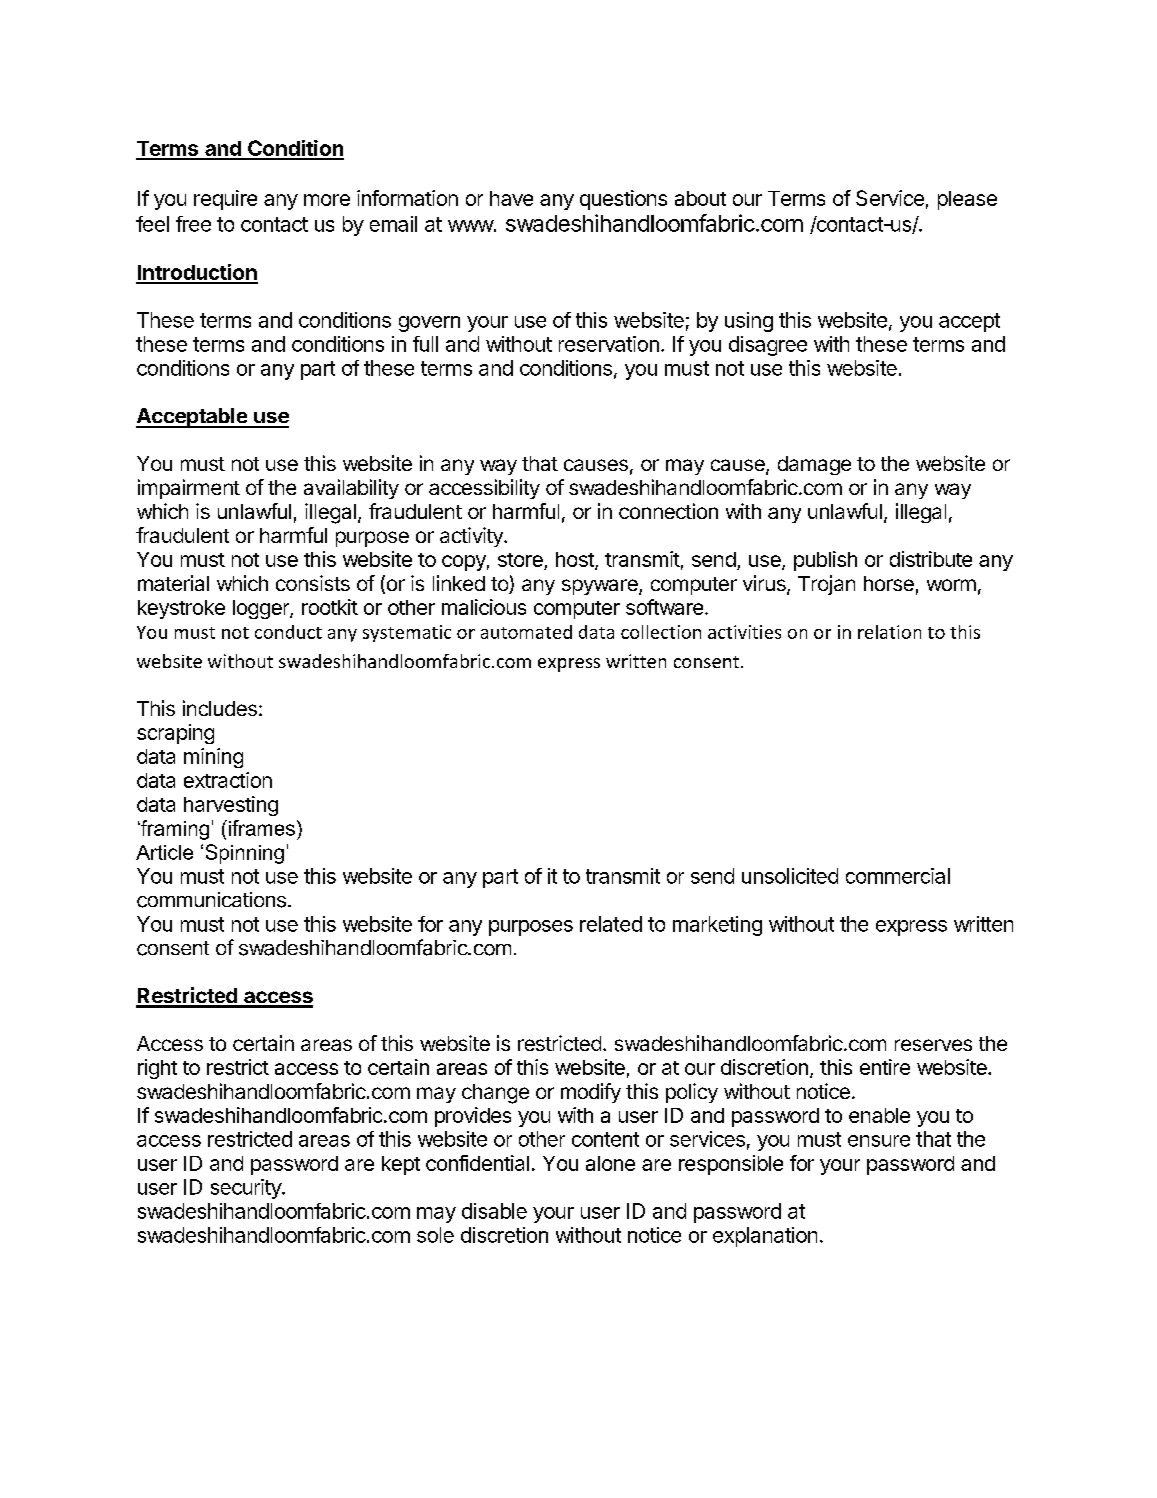  Describe the element at coordinates (576, 561) in the image. I see `host` at that location.
